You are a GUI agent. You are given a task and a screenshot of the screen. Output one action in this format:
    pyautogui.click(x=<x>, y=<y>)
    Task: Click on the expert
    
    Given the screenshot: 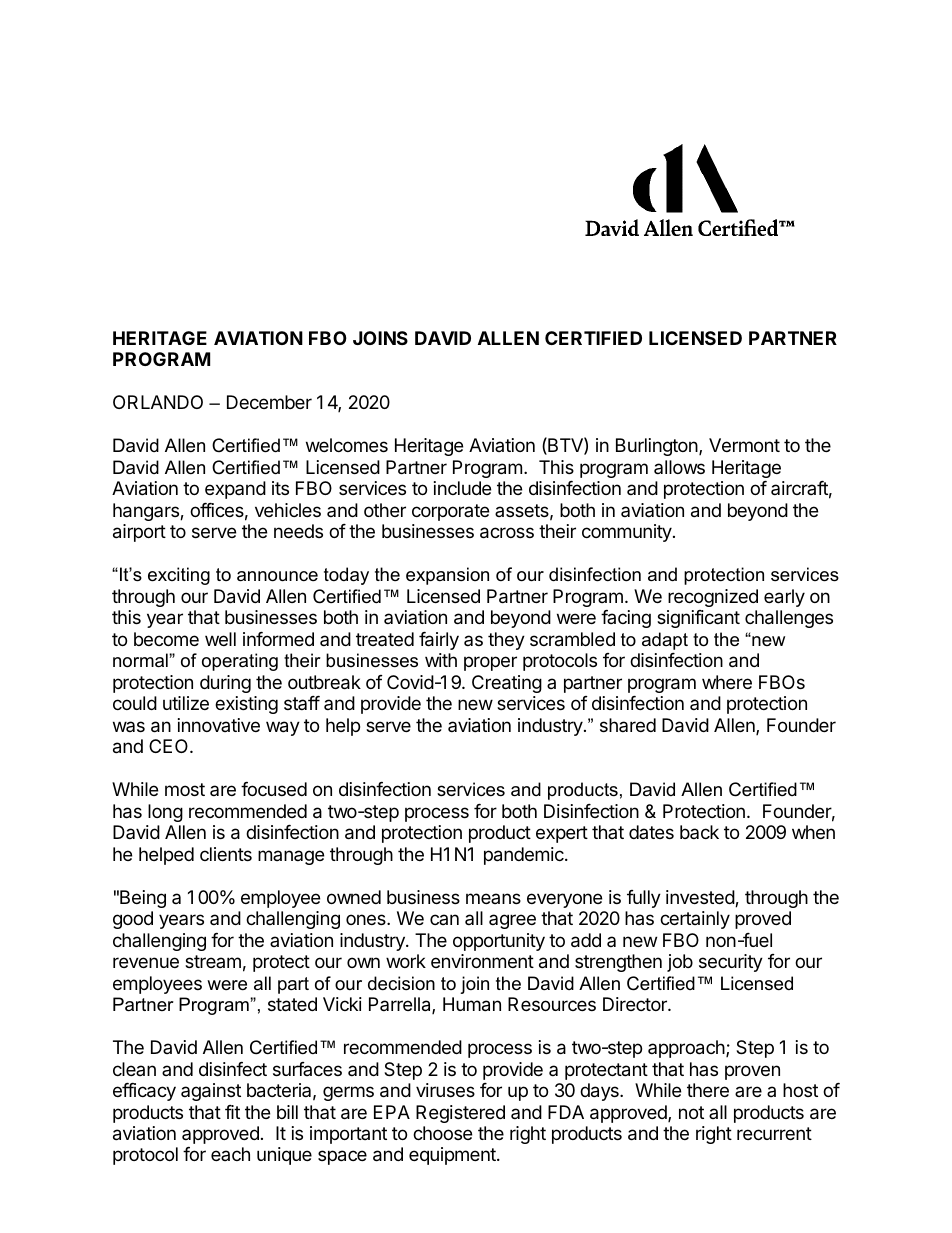 What is the action you would take?
    pyautogui.click(x=562, y=834)
